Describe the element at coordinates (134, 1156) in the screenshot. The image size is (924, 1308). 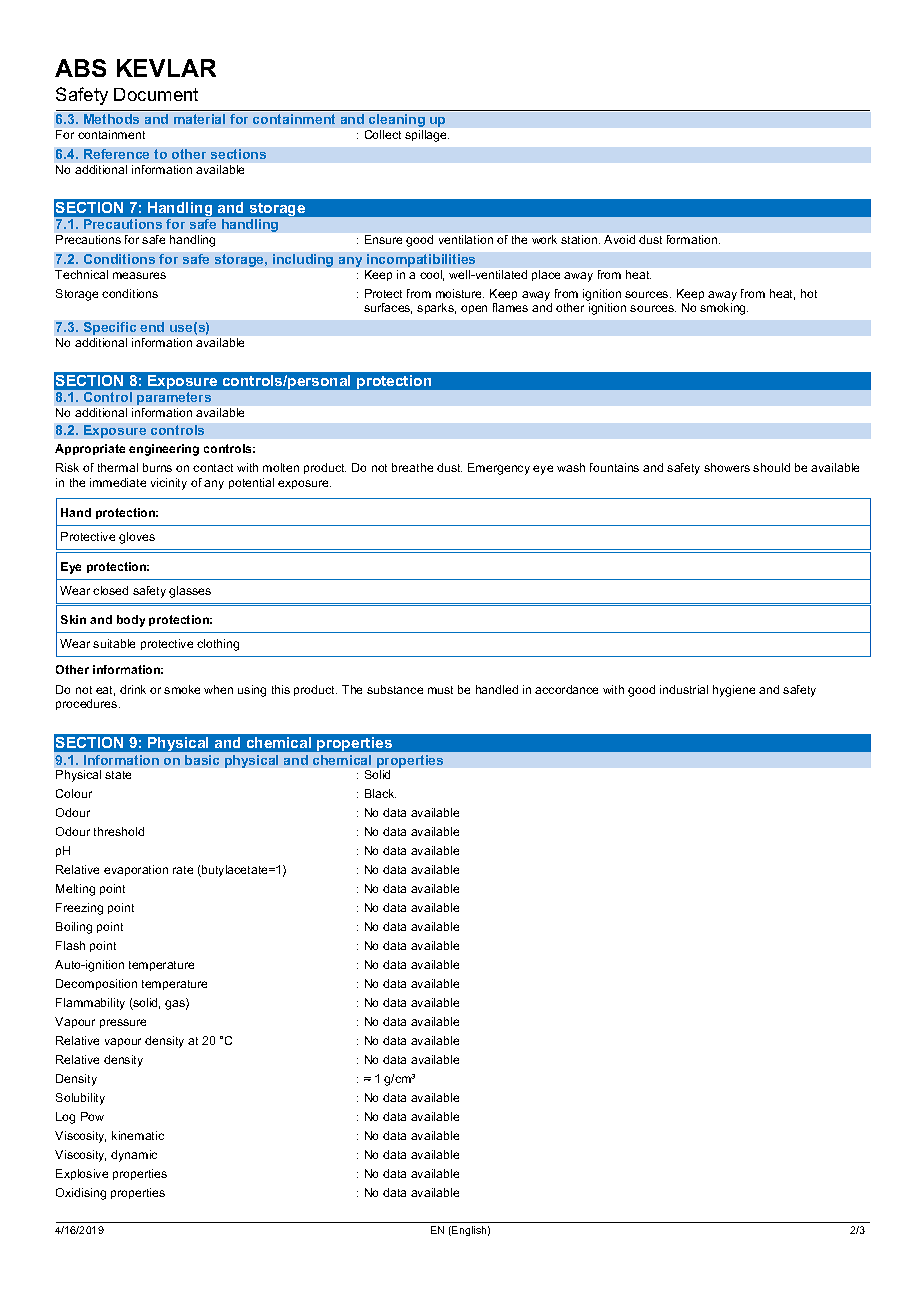
I see `dynamic` at that location.
